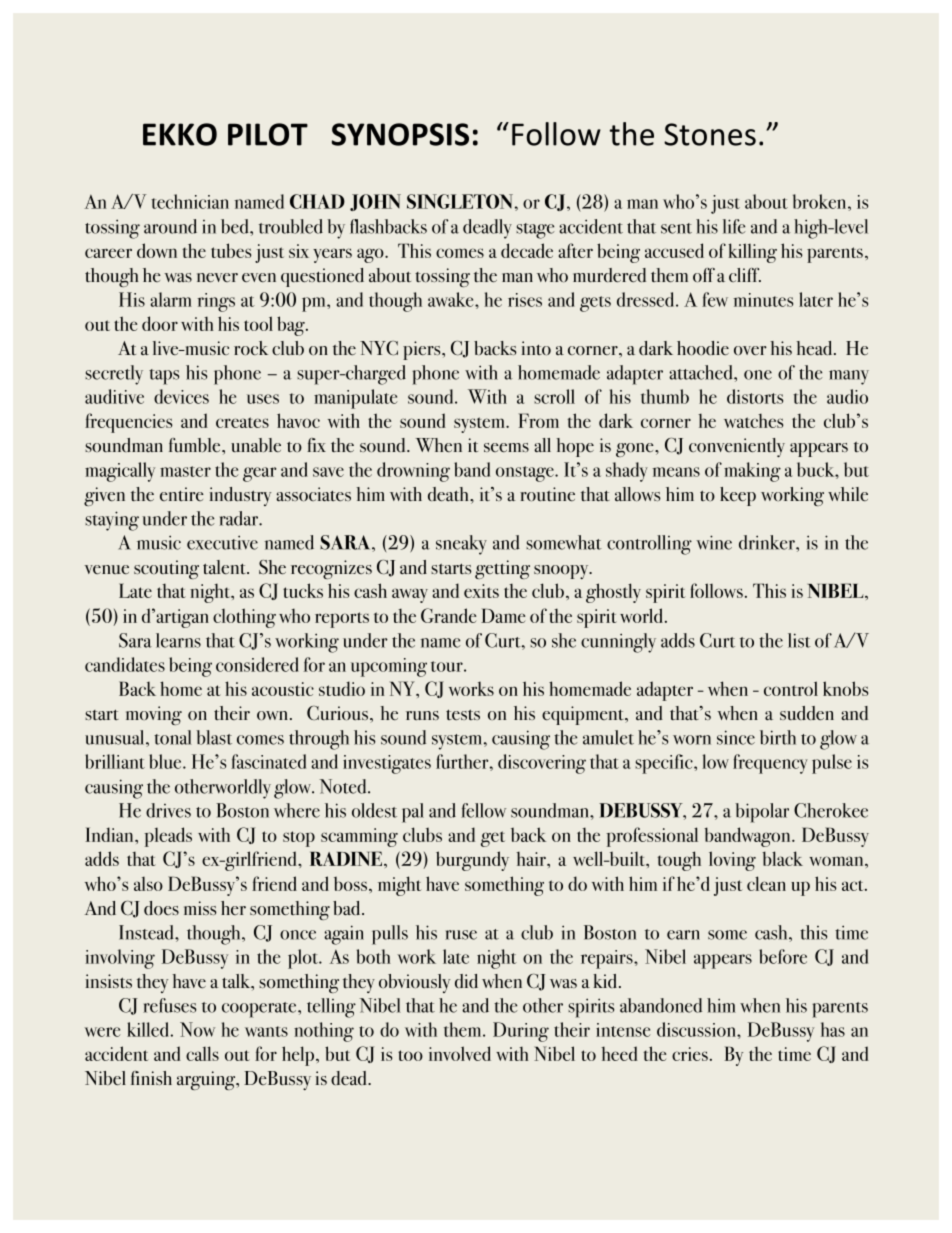 This document has height=1233, width=952. Describe the element at coordinates (202, 1053) in the document. I see `calls` at that location.
